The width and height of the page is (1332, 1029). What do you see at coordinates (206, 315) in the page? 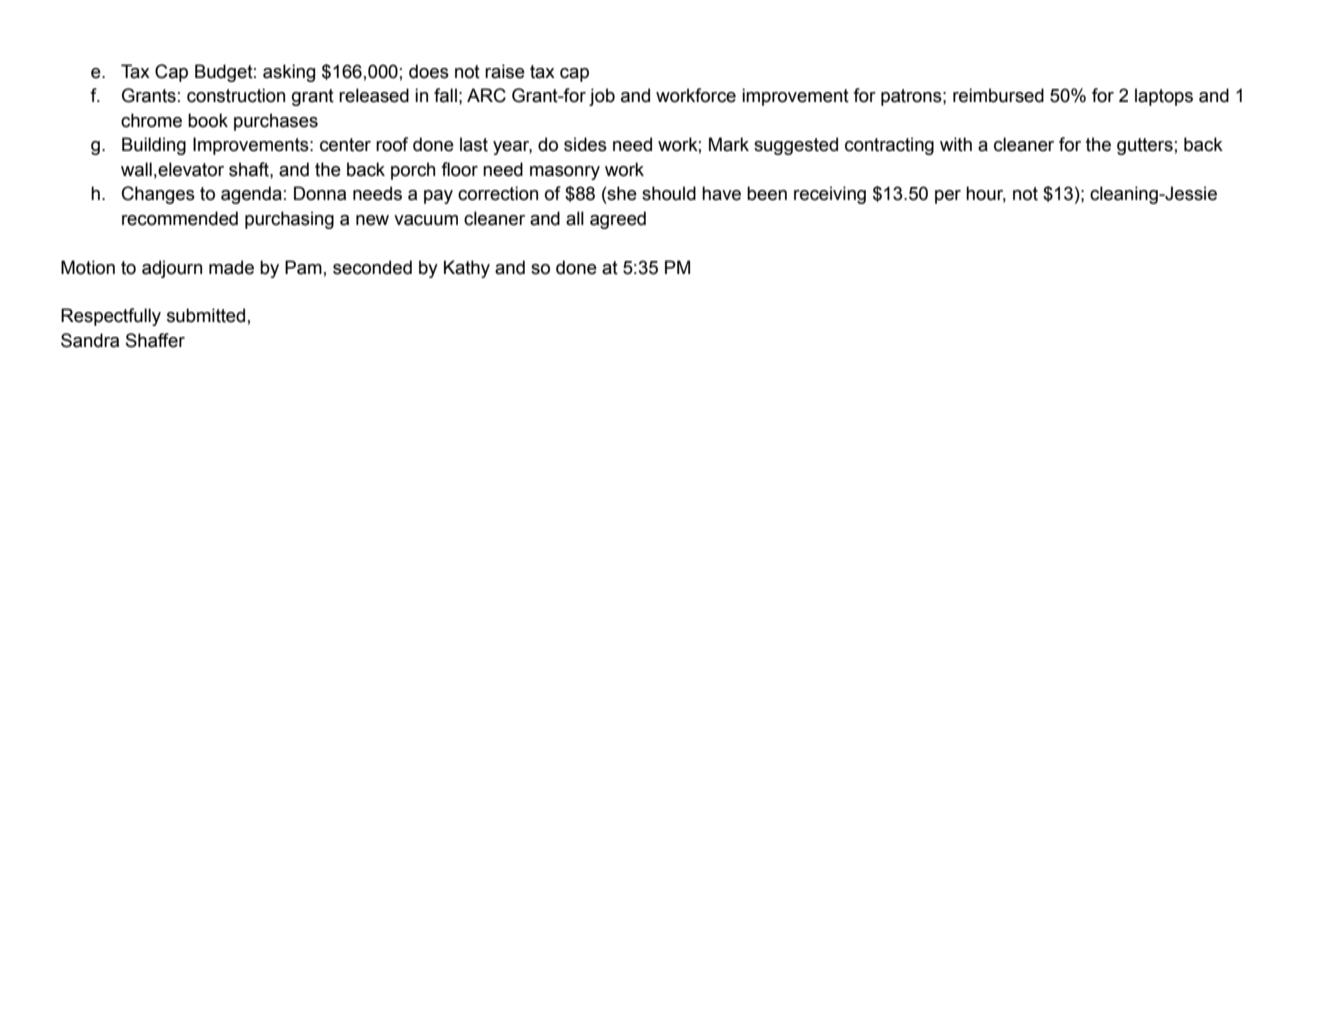
I see `submitted` at bounding box center [206, 315].
